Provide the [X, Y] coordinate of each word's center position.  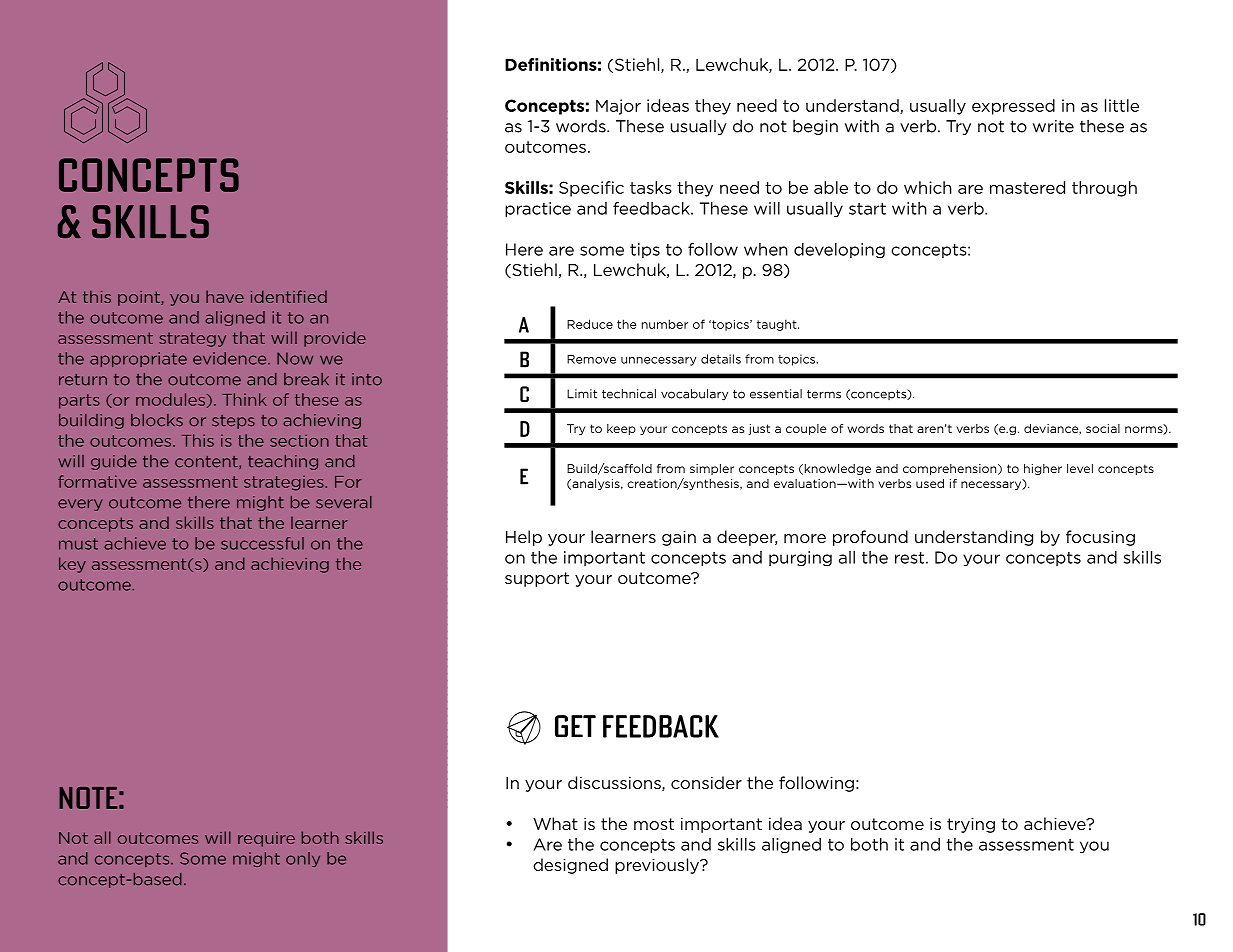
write [1053, 126]
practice [538, 210]
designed [570, 866]
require [266, 839]
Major [618, 107]
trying [971, 825]
